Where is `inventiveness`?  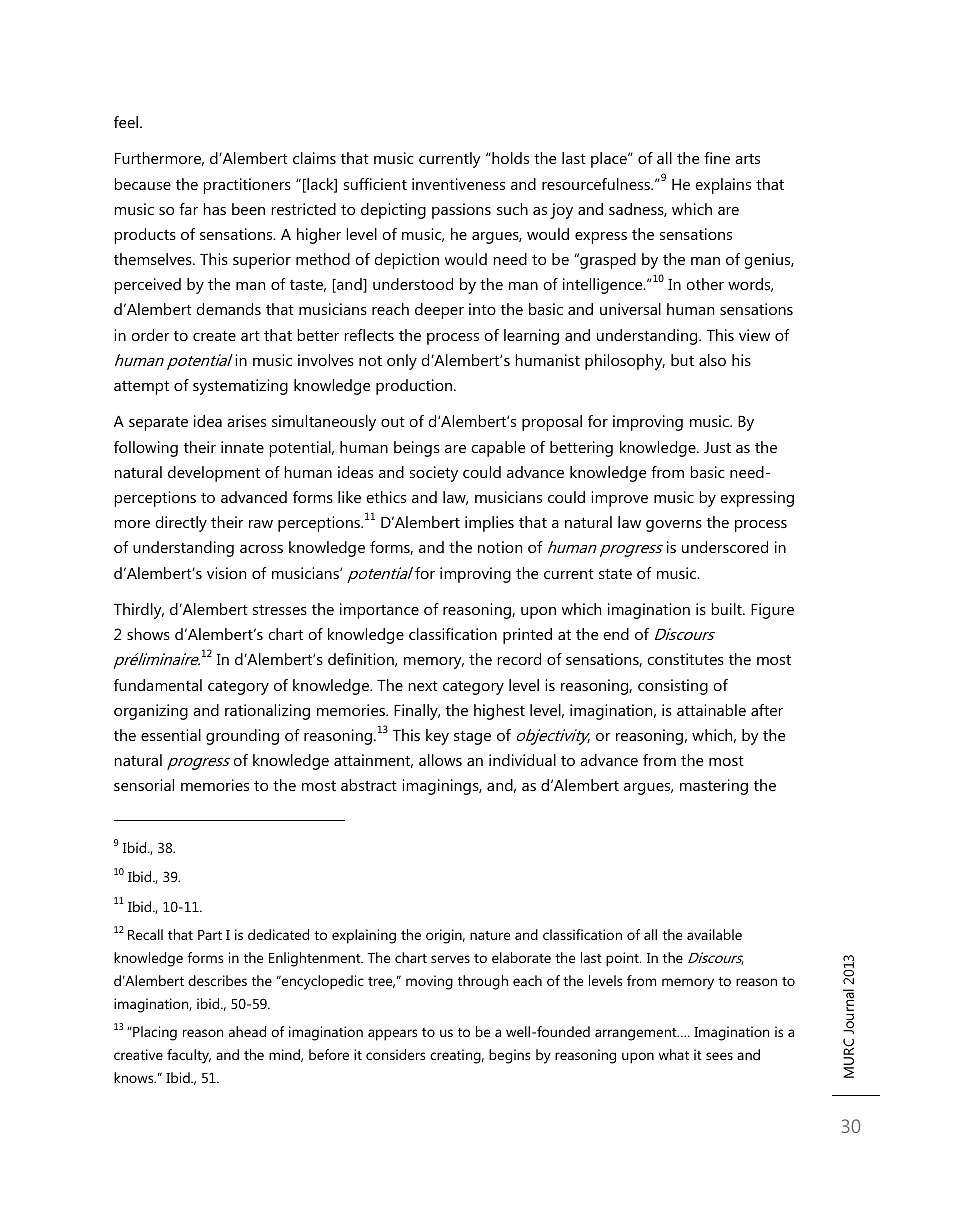 inventiveness is located at coordinates (458, 184).
